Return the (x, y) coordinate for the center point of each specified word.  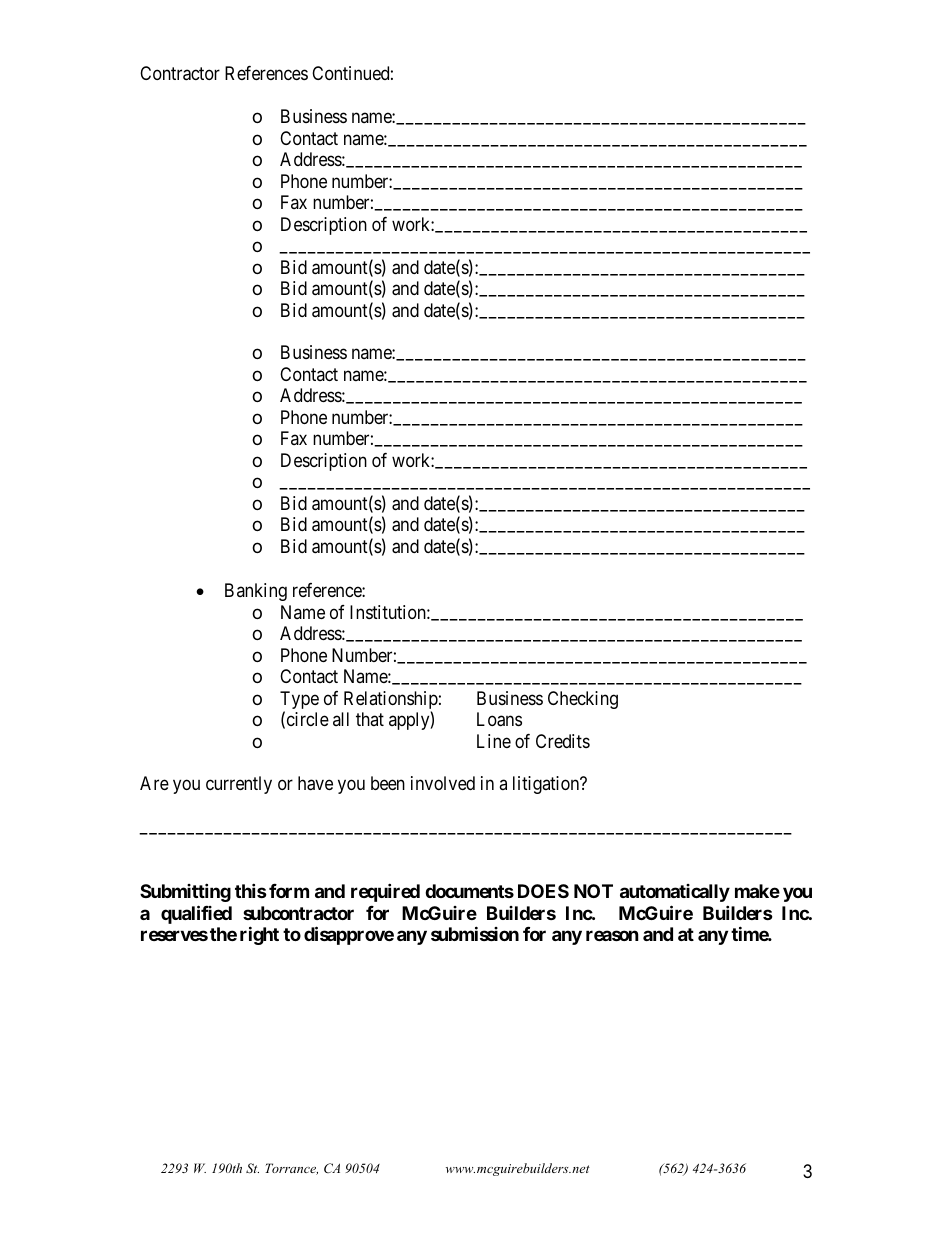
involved (443, 783)
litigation (547, 785)
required (385, 892)
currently (239, 785)
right (259, 935)
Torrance (291, 1169)
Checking (583, 700)
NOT (593, 891)
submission (475, 933)
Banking (256, 592)
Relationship (391, 701)
